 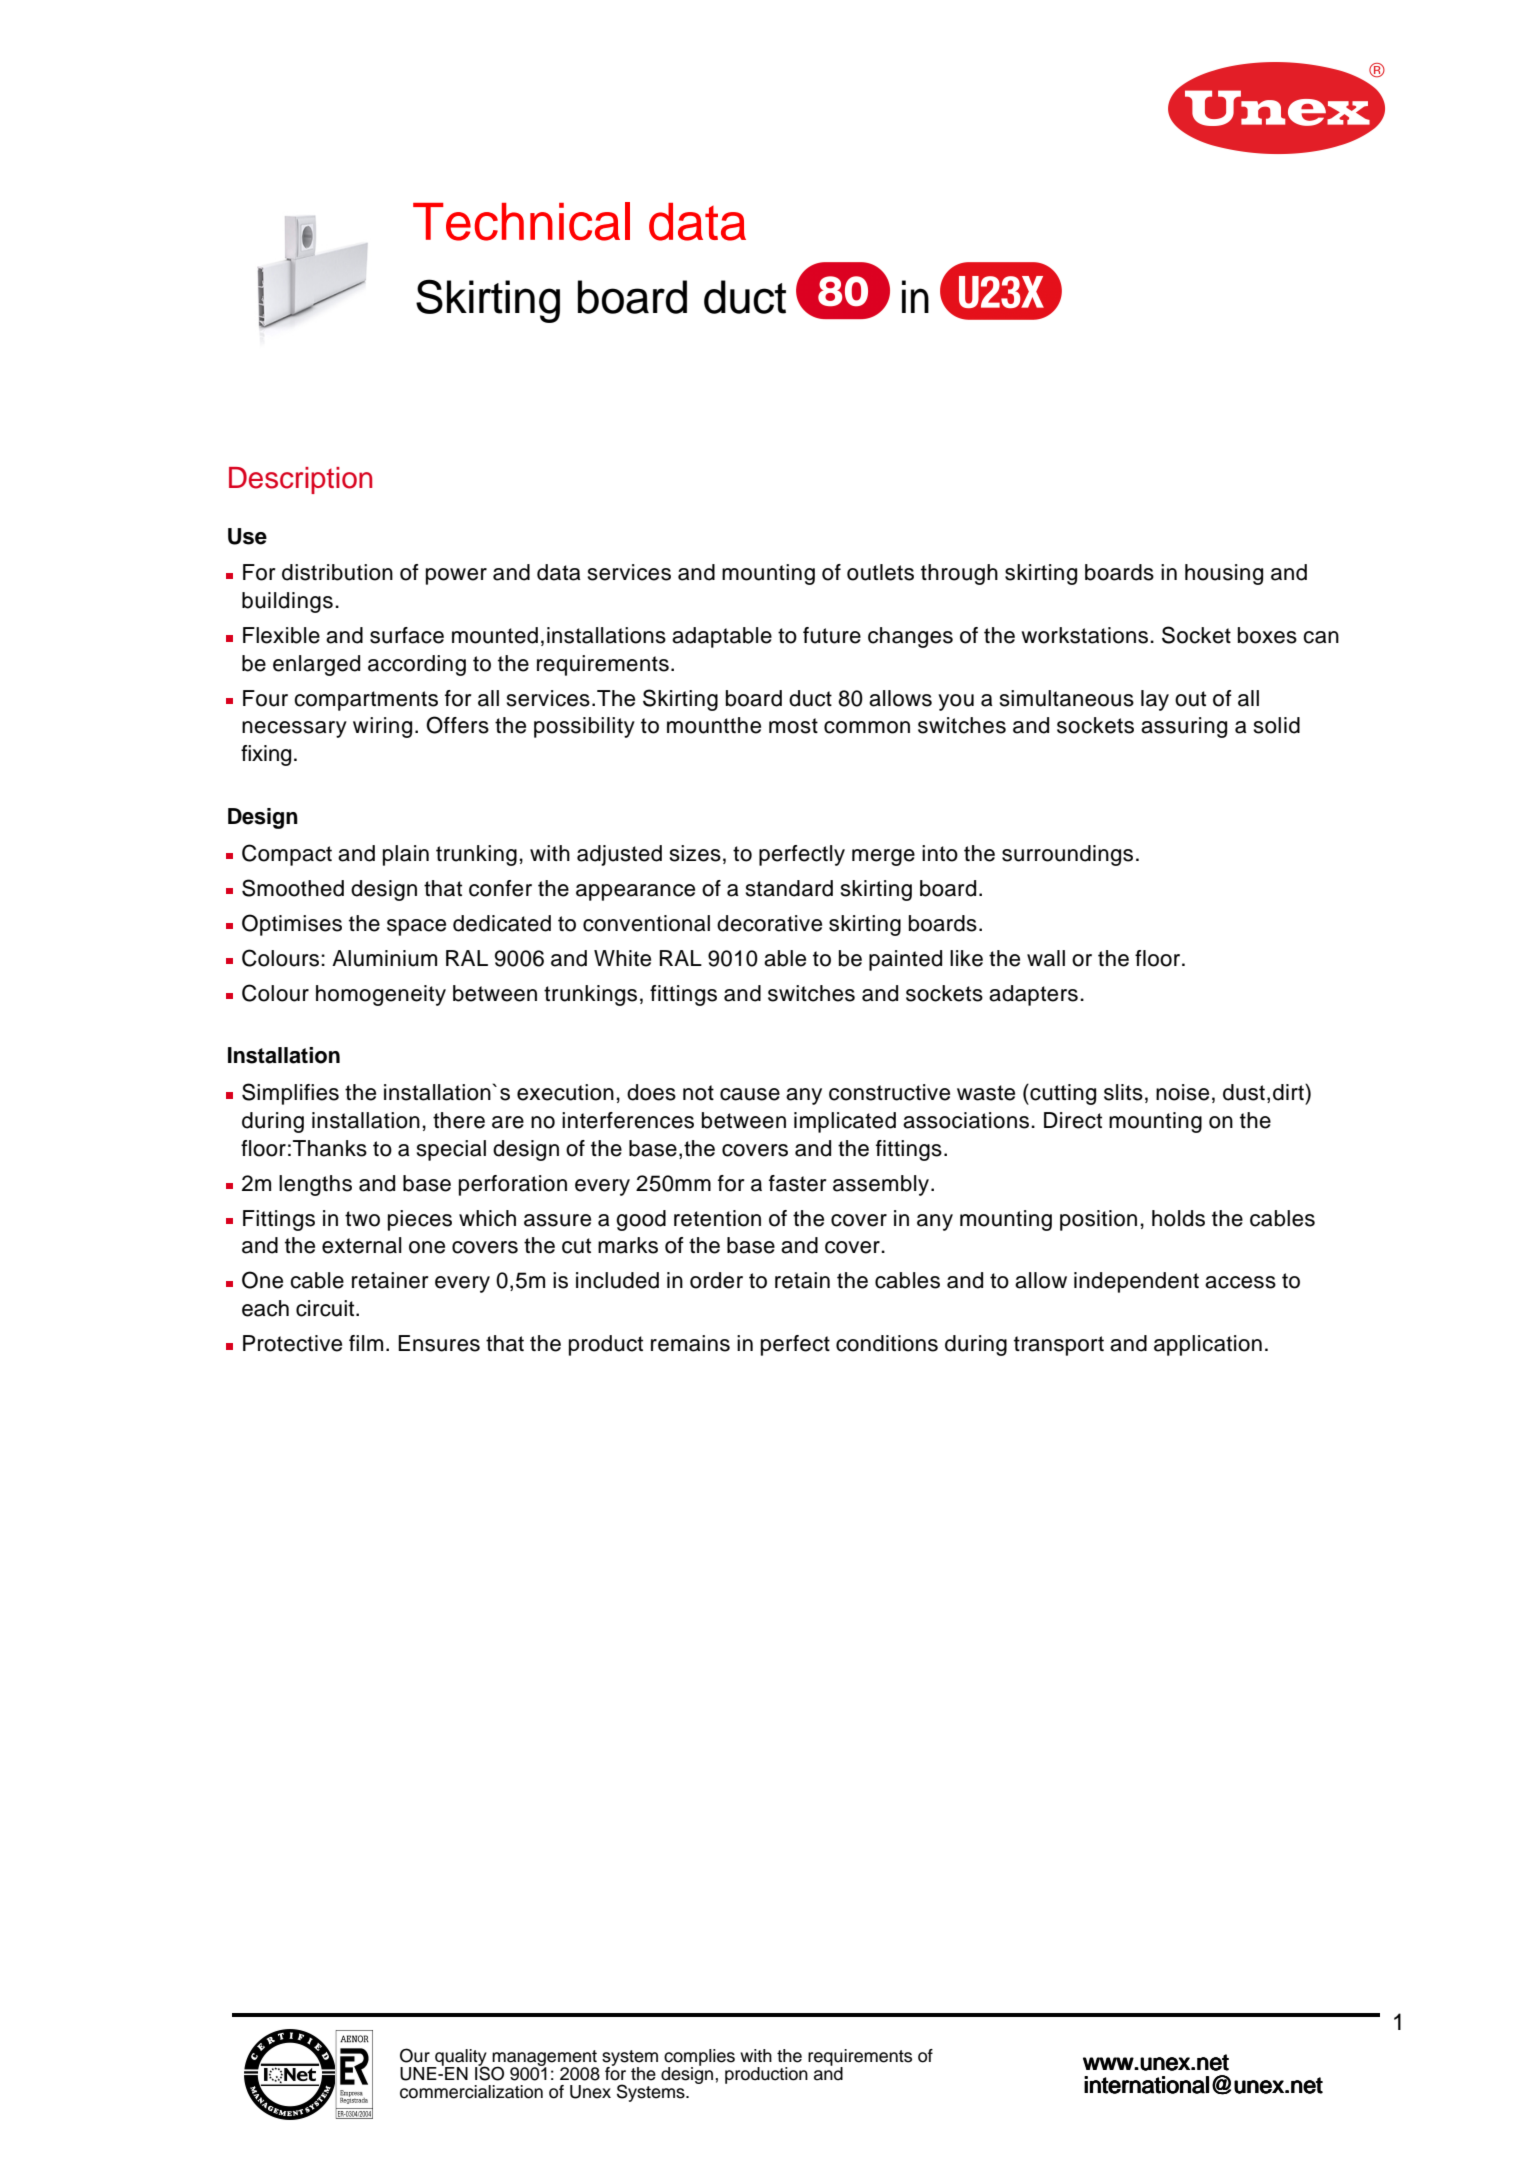 What do you see at coordinates (451, 1150) in the image?
I see `special` at bounding box center [451, 1150].
